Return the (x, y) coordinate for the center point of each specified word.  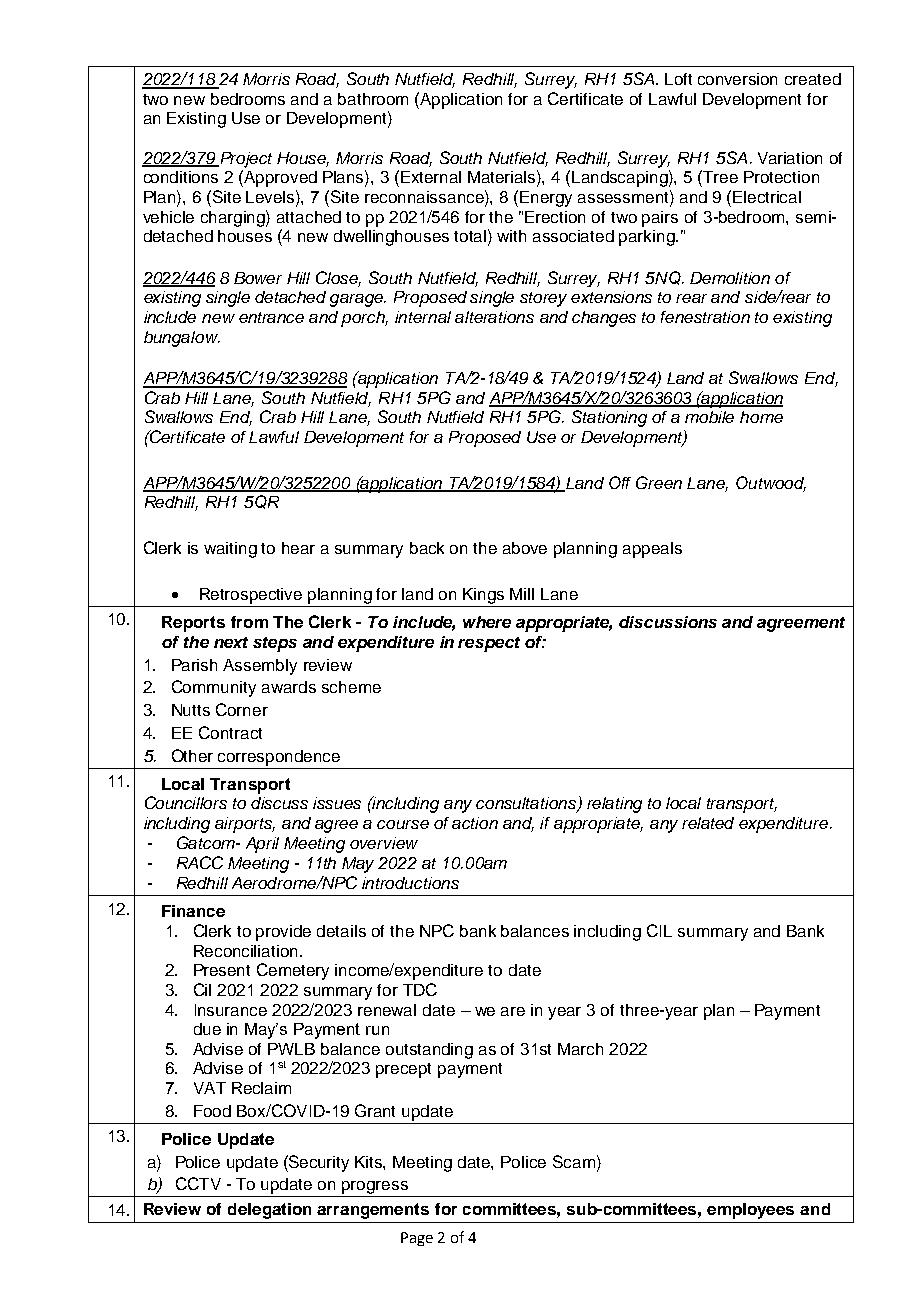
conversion (737, 79)
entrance (271, 317)
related (708, 823)
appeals (652, 550)
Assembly (260, 667)
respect (489, 644)
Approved (279, 178)
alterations (494, 317)
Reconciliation (245, 951)
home (761, 417)
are (513, 1011)
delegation (269, 1211)
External (431, 177)
